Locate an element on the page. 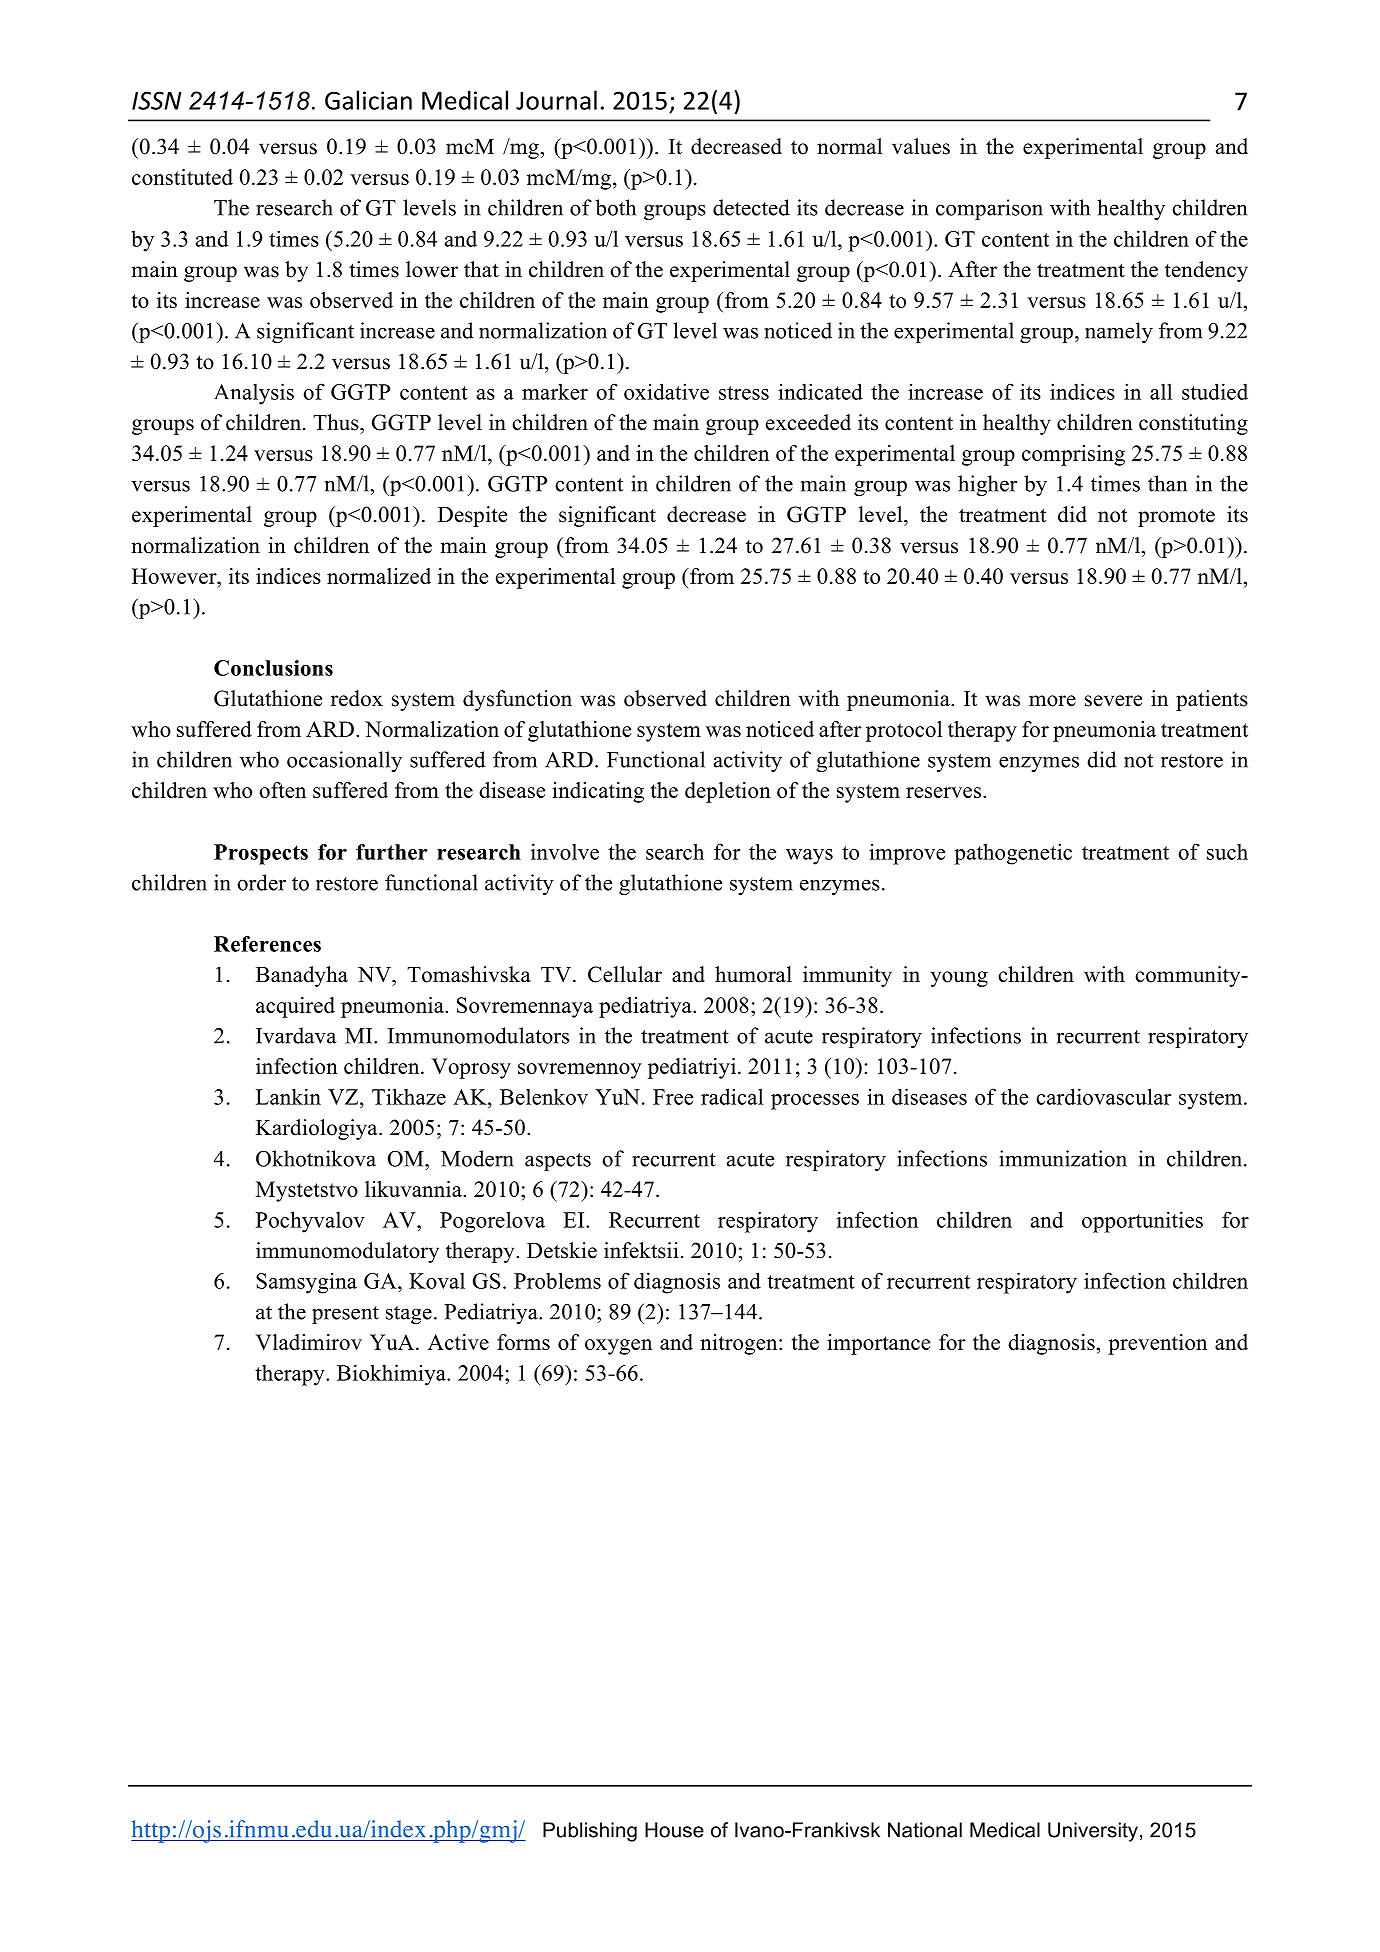 This document has width=1380, height=1952. University is located at coordinates (1093, 1832).
